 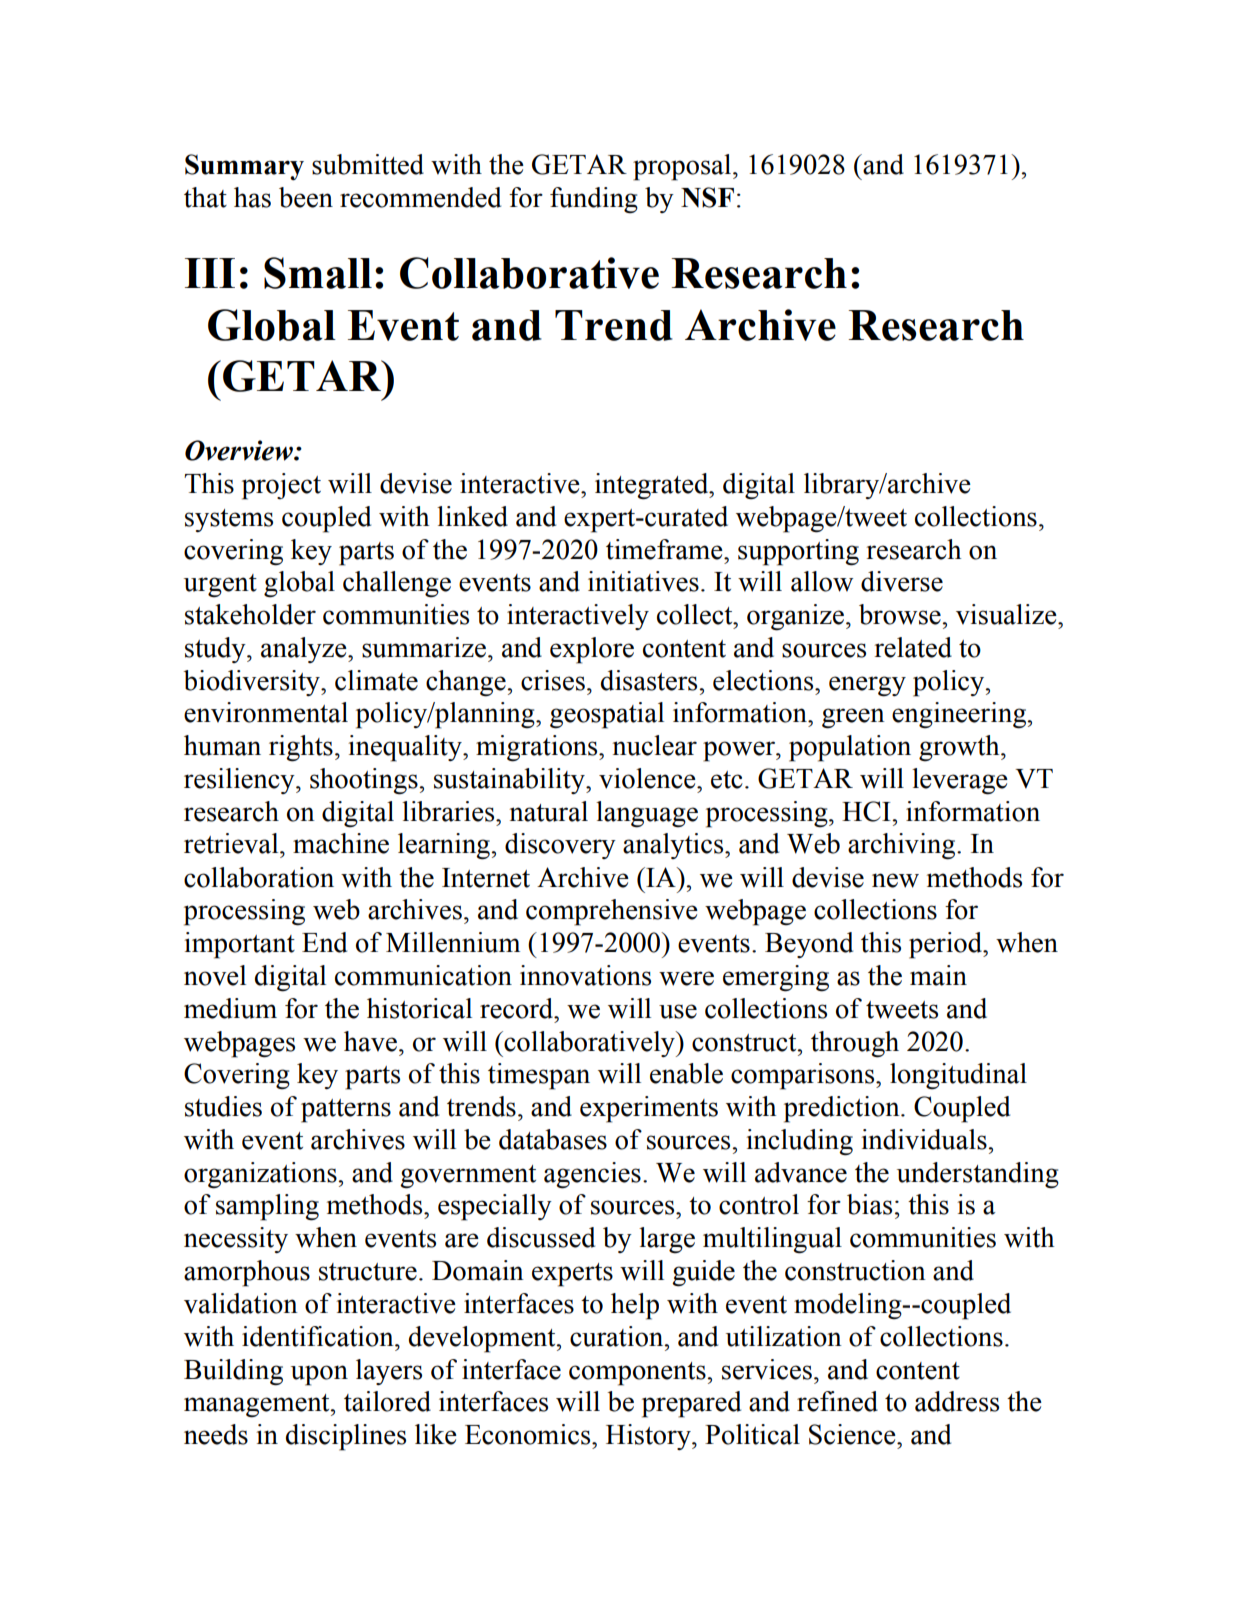 I want to click on funding, so click(x=594, y=200).
